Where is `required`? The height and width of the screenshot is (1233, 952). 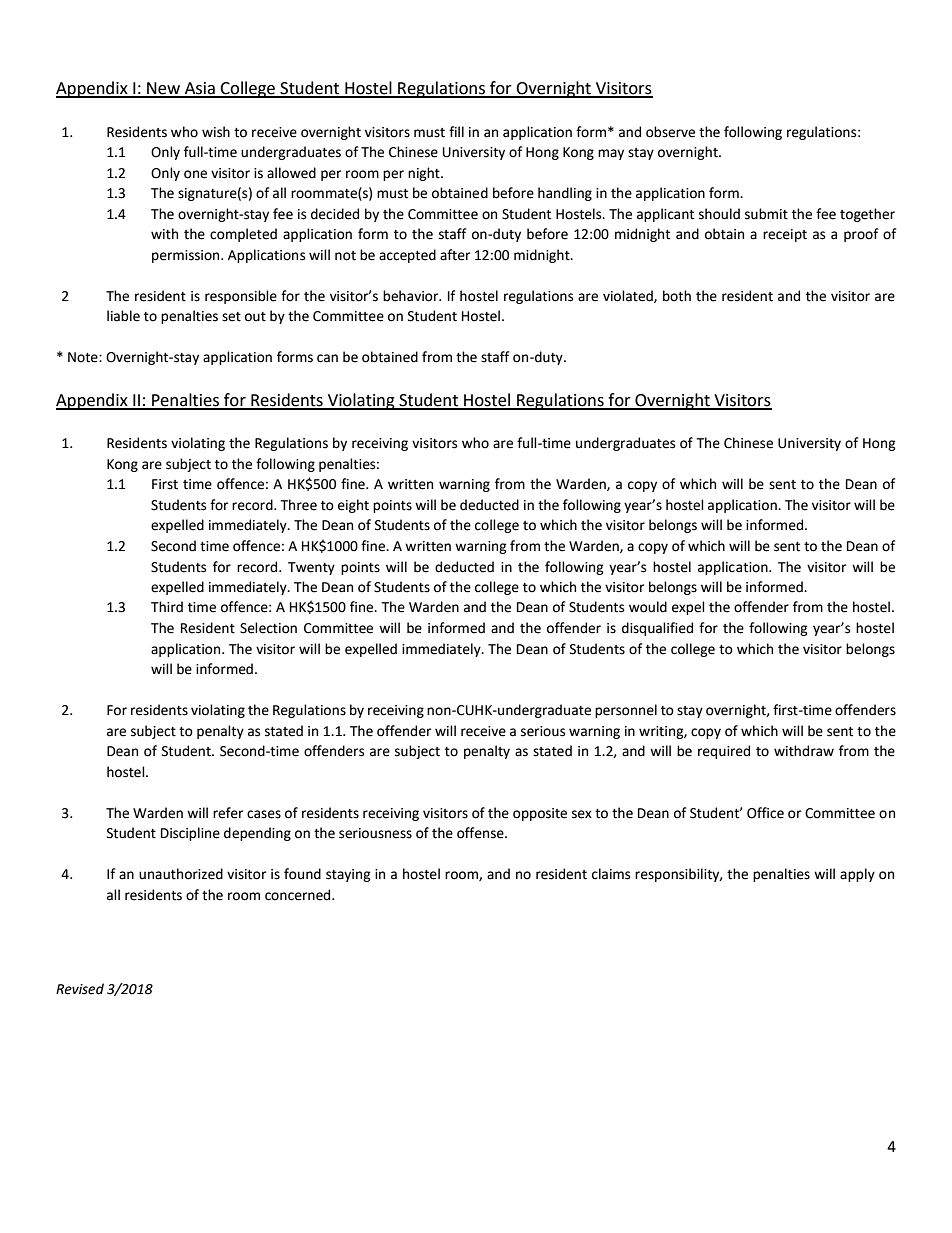 required is located at coordinates (724, 752).
